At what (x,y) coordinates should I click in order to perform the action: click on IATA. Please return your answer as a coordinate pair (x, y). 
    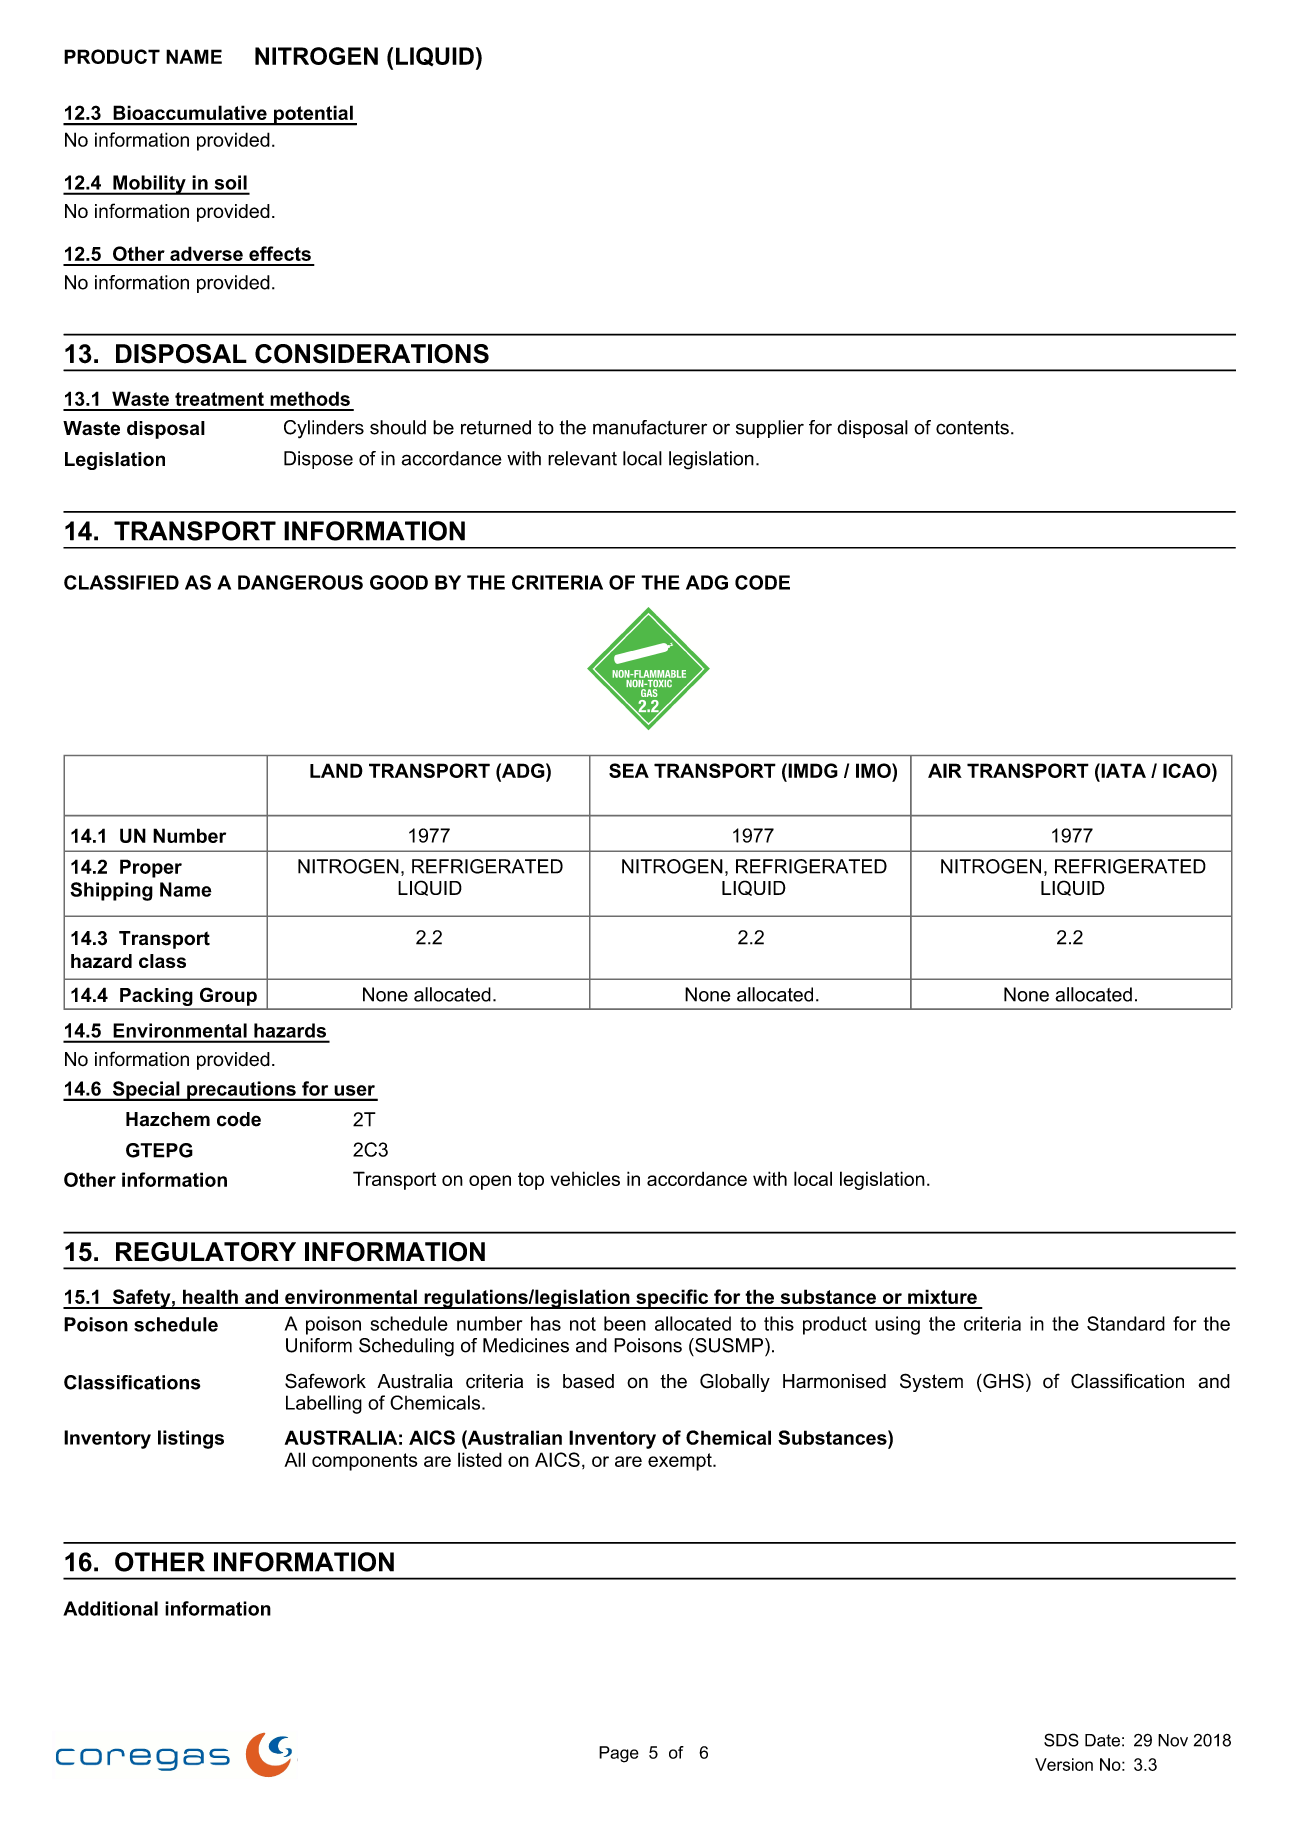
    Looking at the image, I should click on (1122, 770).
